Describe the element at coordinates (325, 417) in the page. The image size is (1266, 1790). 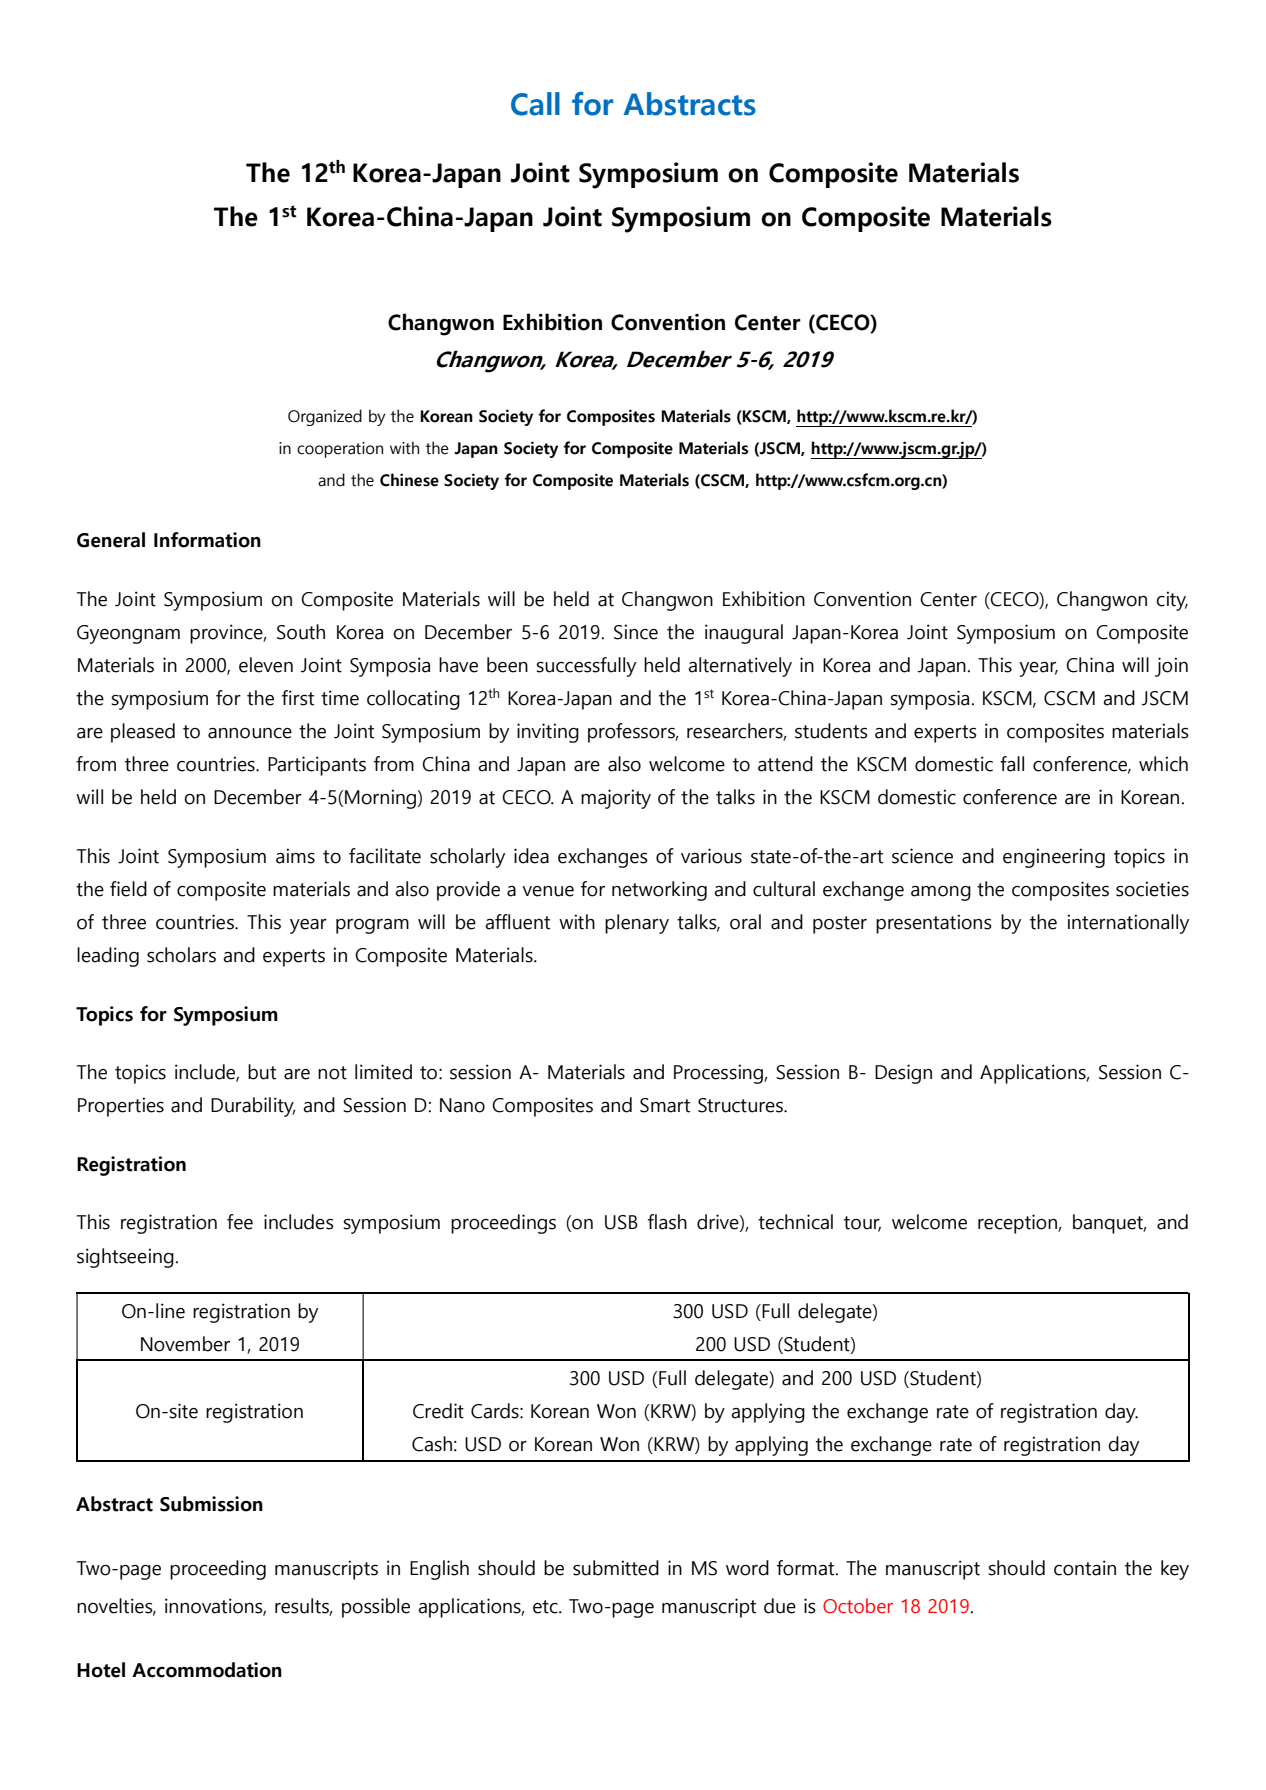
I see `Organized` at that location.
